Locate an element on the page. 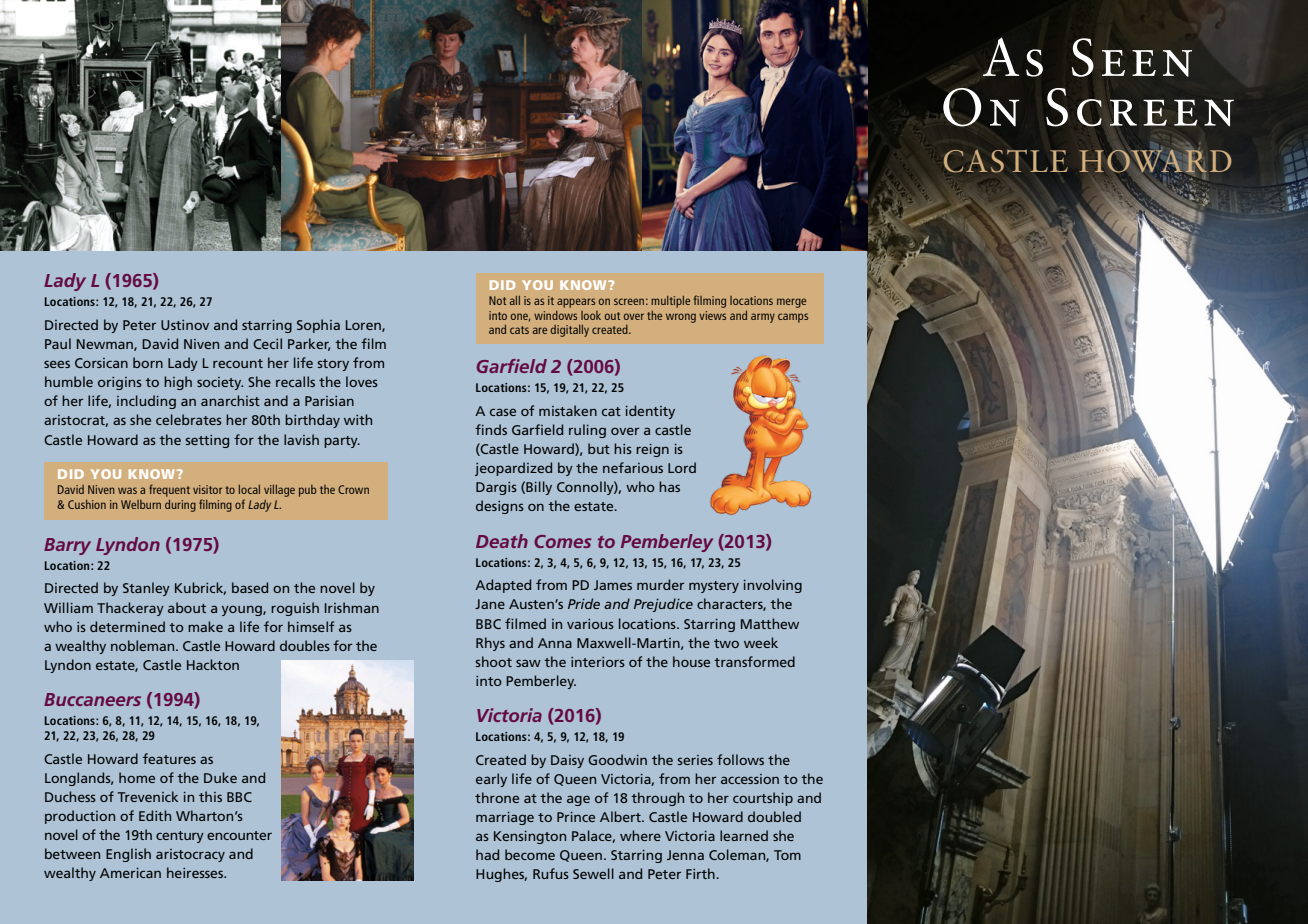  aristocracy is located at coordinates (190, 855).
